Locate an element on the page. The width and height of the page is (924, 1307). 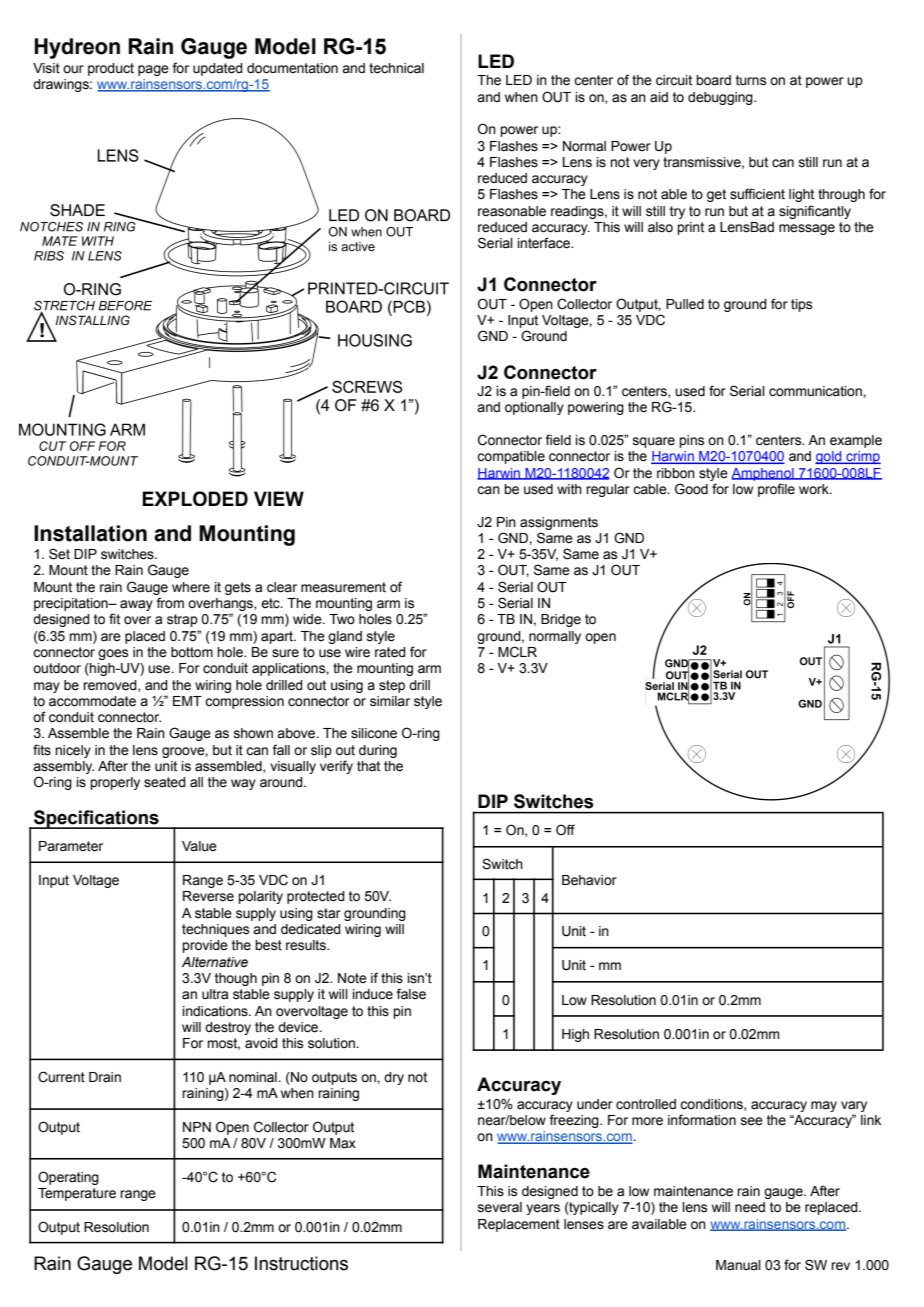
need is located at coordinates (750, 1207).
